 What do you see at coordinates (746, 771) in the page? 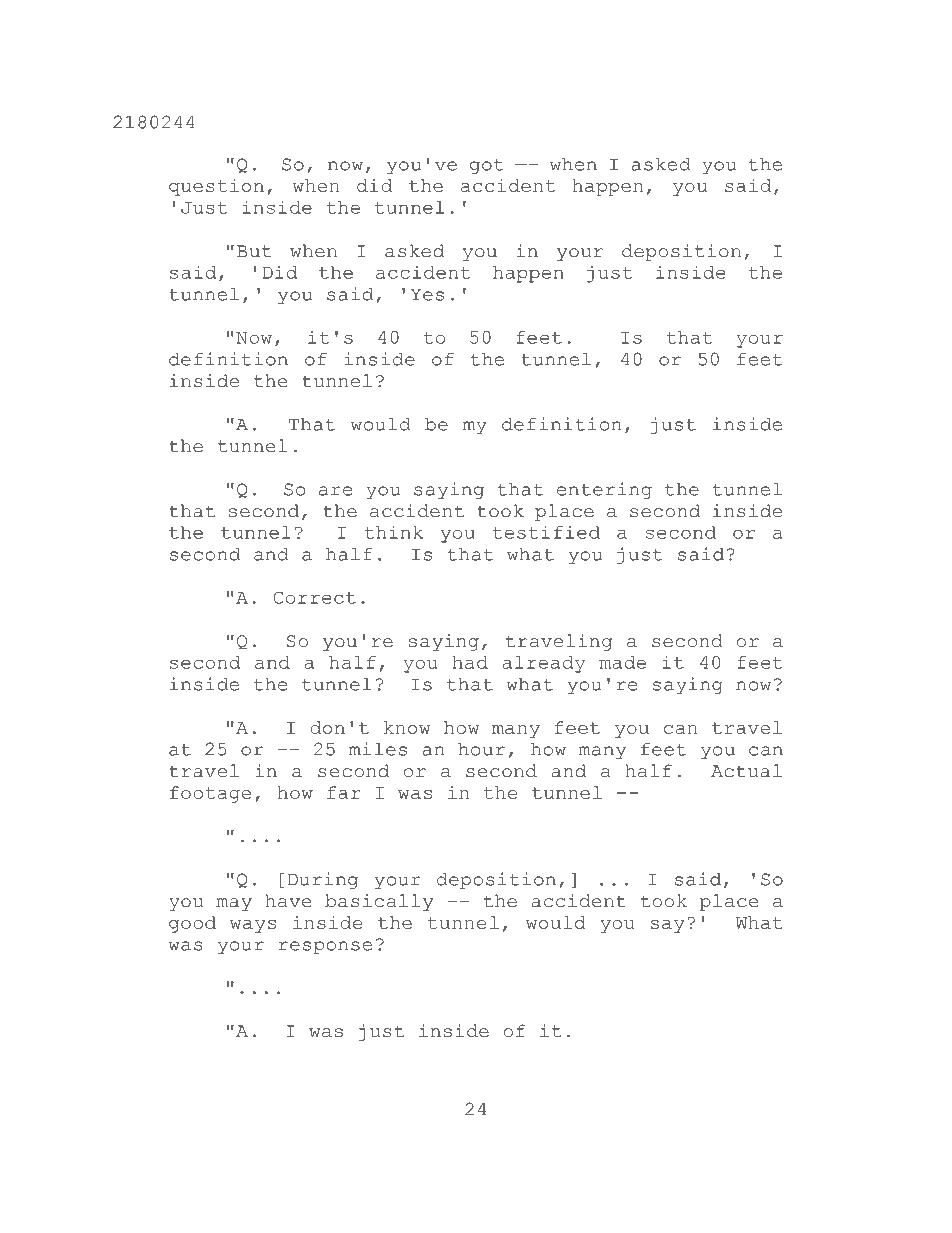
I see `Actual` at bounding box center [746, 771].
